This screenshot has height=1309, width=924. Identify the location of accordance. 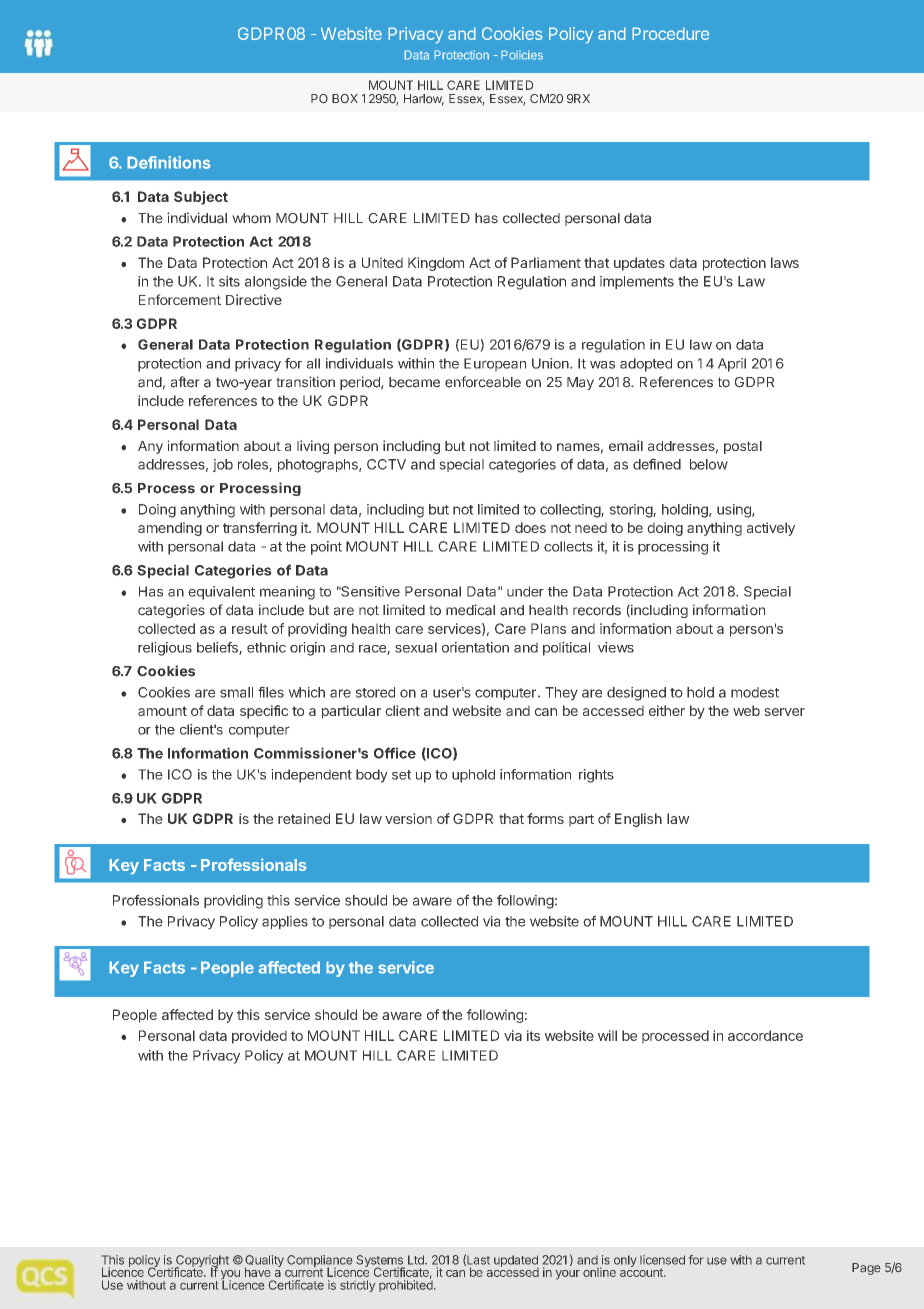
(765, 1035).
